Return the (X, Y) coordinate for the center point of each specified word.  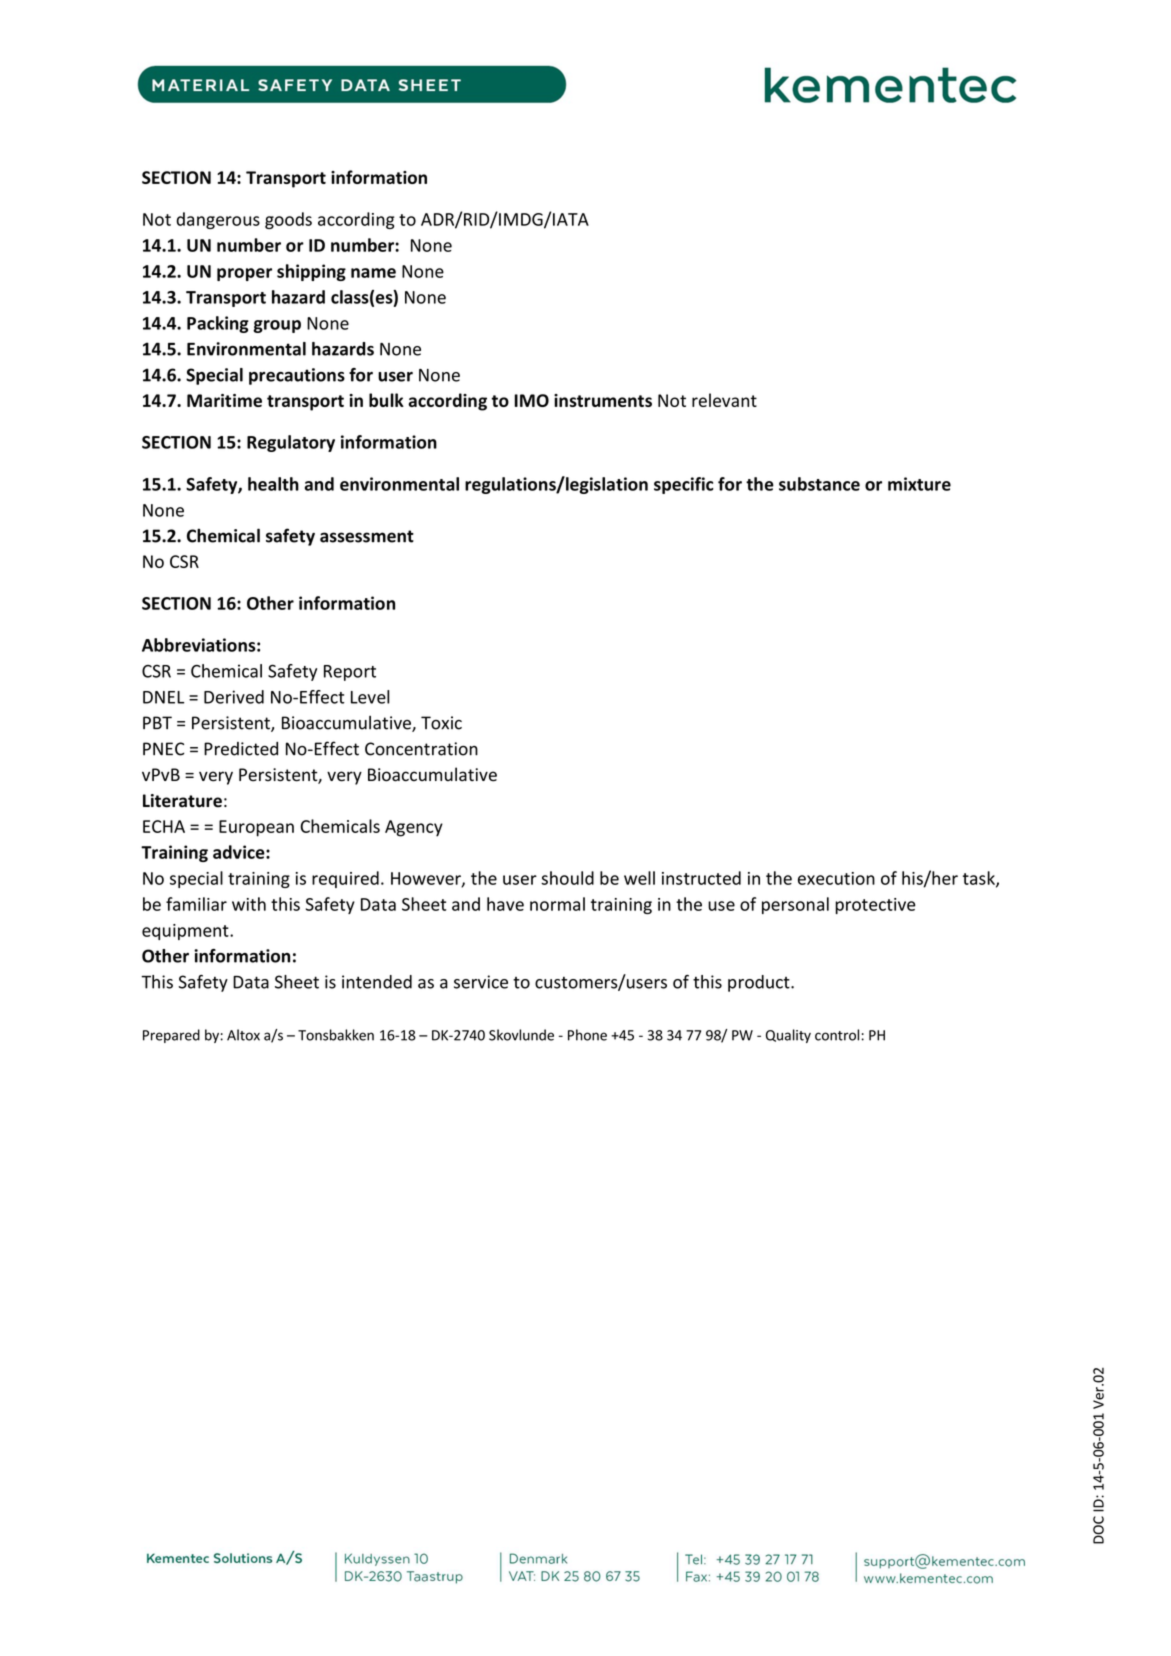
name (373, 273)
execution (836, 878)
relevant (724, 400)
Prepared (171, 1036)
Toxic (441, 723)
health (273, 484)
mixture (919, 484)
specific (684, 485)
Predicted (241, 749)
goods (288, 220)
